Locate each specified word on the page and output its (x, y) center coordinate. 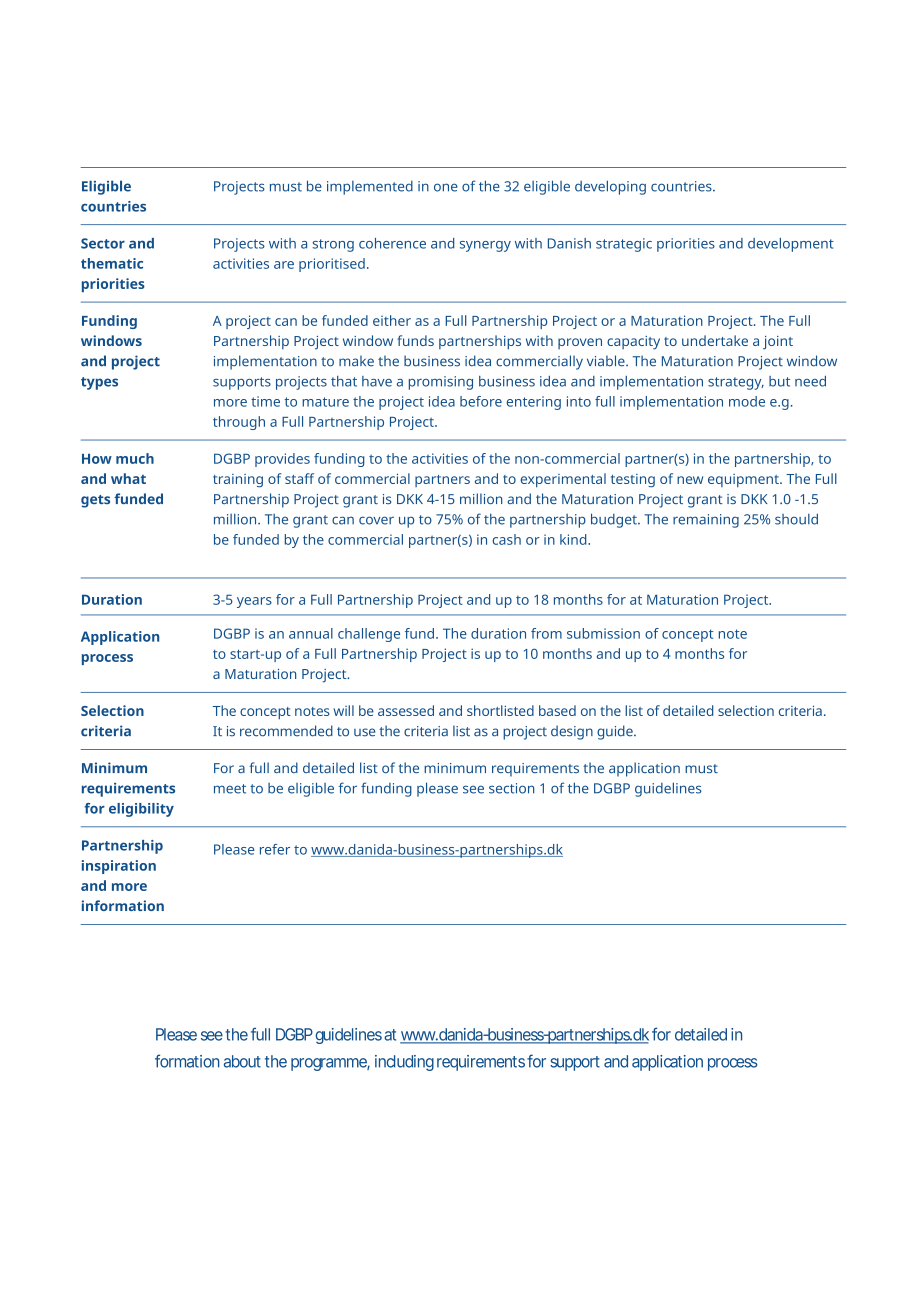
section (511, 788)
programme (330, 1064)
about (242, 1061)
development (791, 245)
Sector (103, 243)
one (446, 187)
